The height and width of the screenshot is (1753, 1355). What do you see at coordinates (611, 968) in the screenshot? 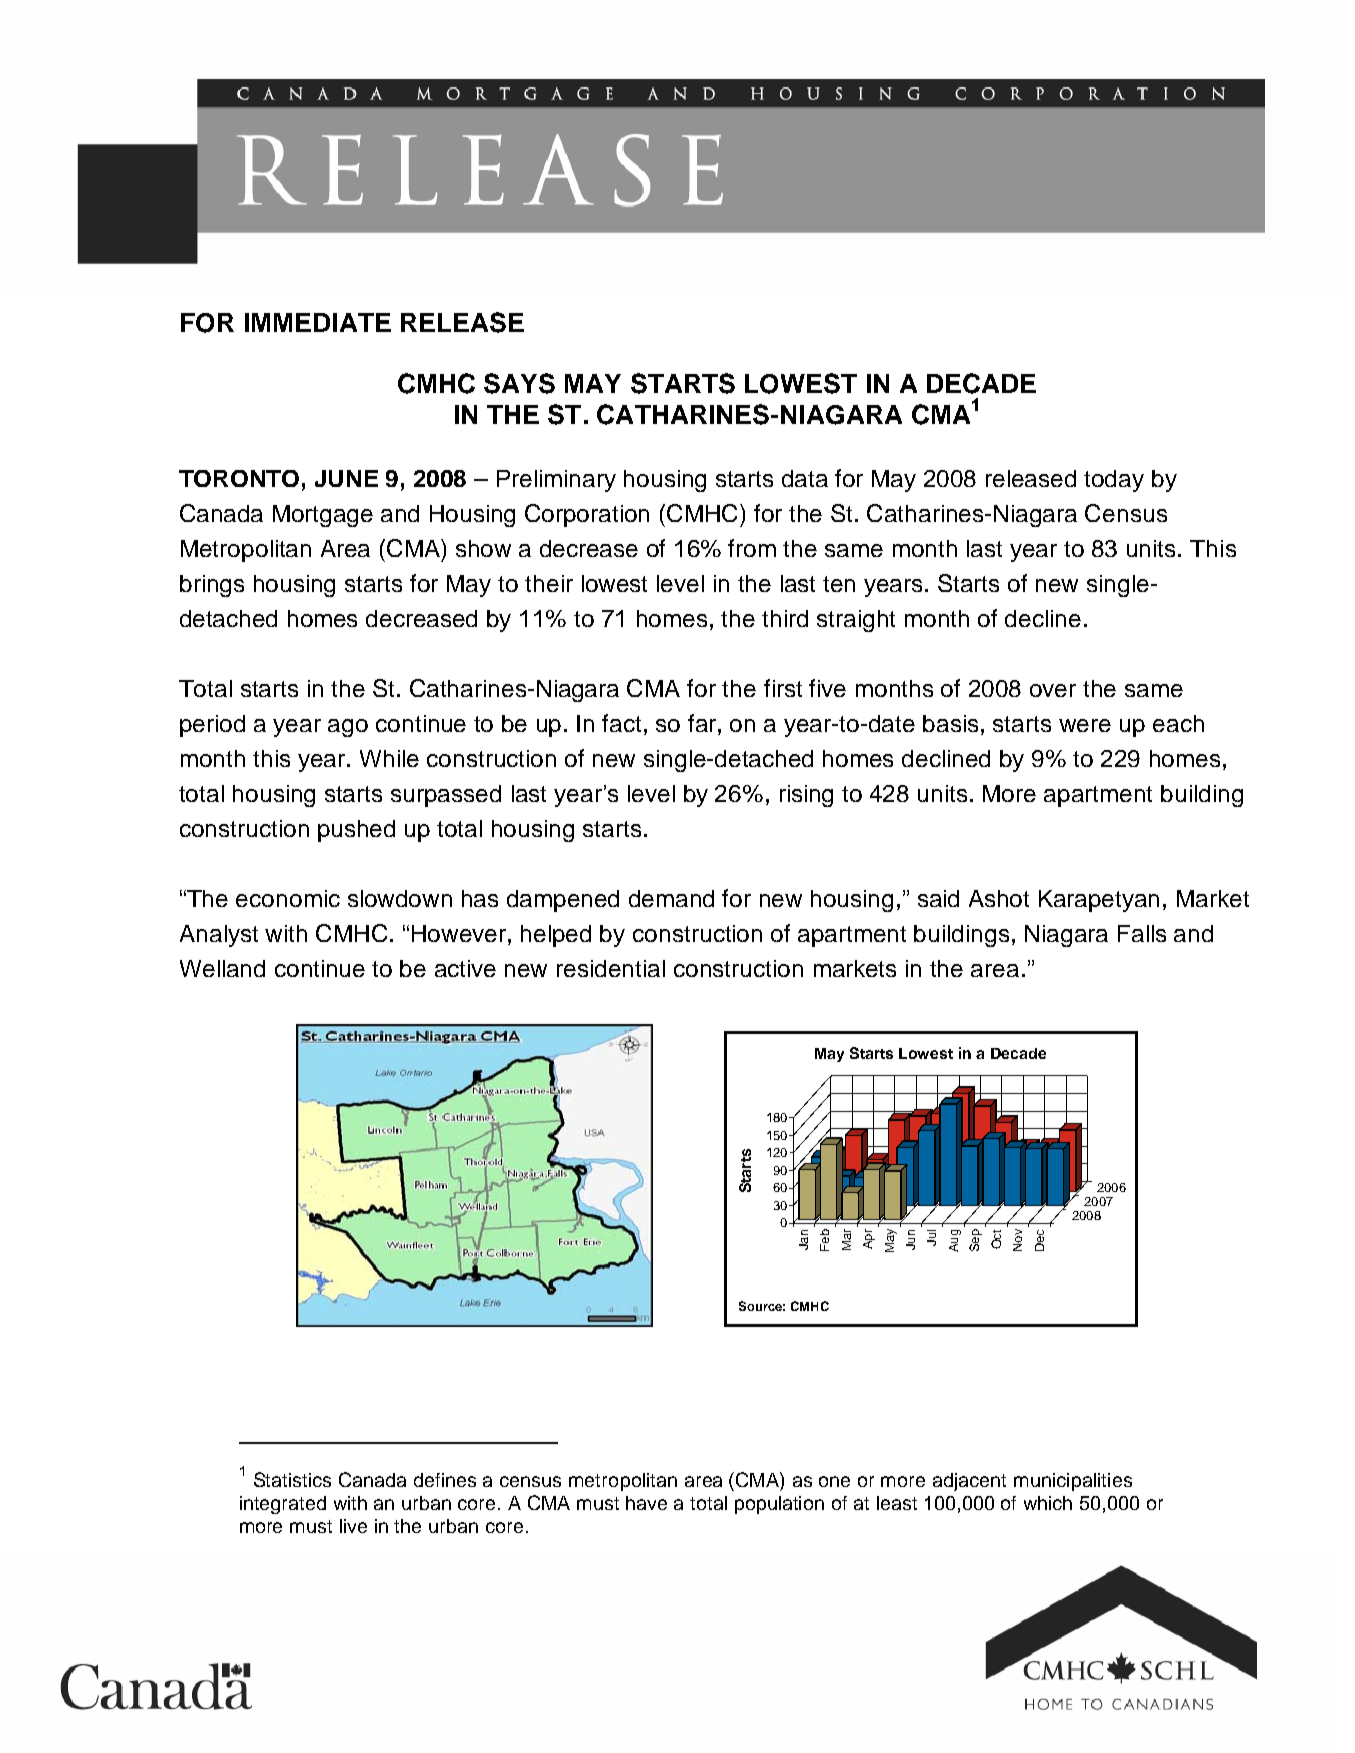
I see `residential` at bounding box center [611, 968].
